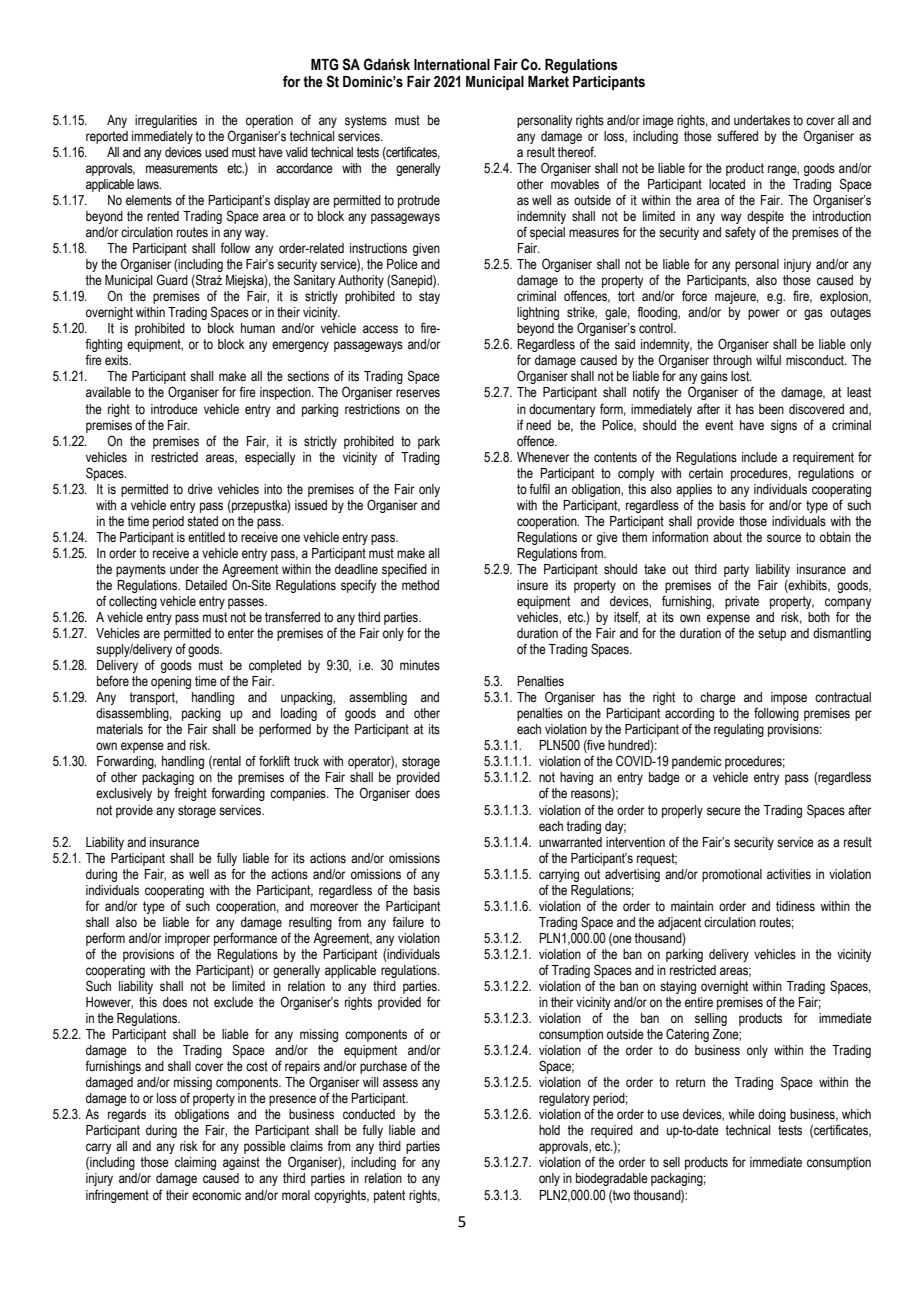 Image resolution: width=924 pixels, height=1308 pixels. Describe the element at coordinates (187, 939) in the screenshot. I see `improper` at that location.
